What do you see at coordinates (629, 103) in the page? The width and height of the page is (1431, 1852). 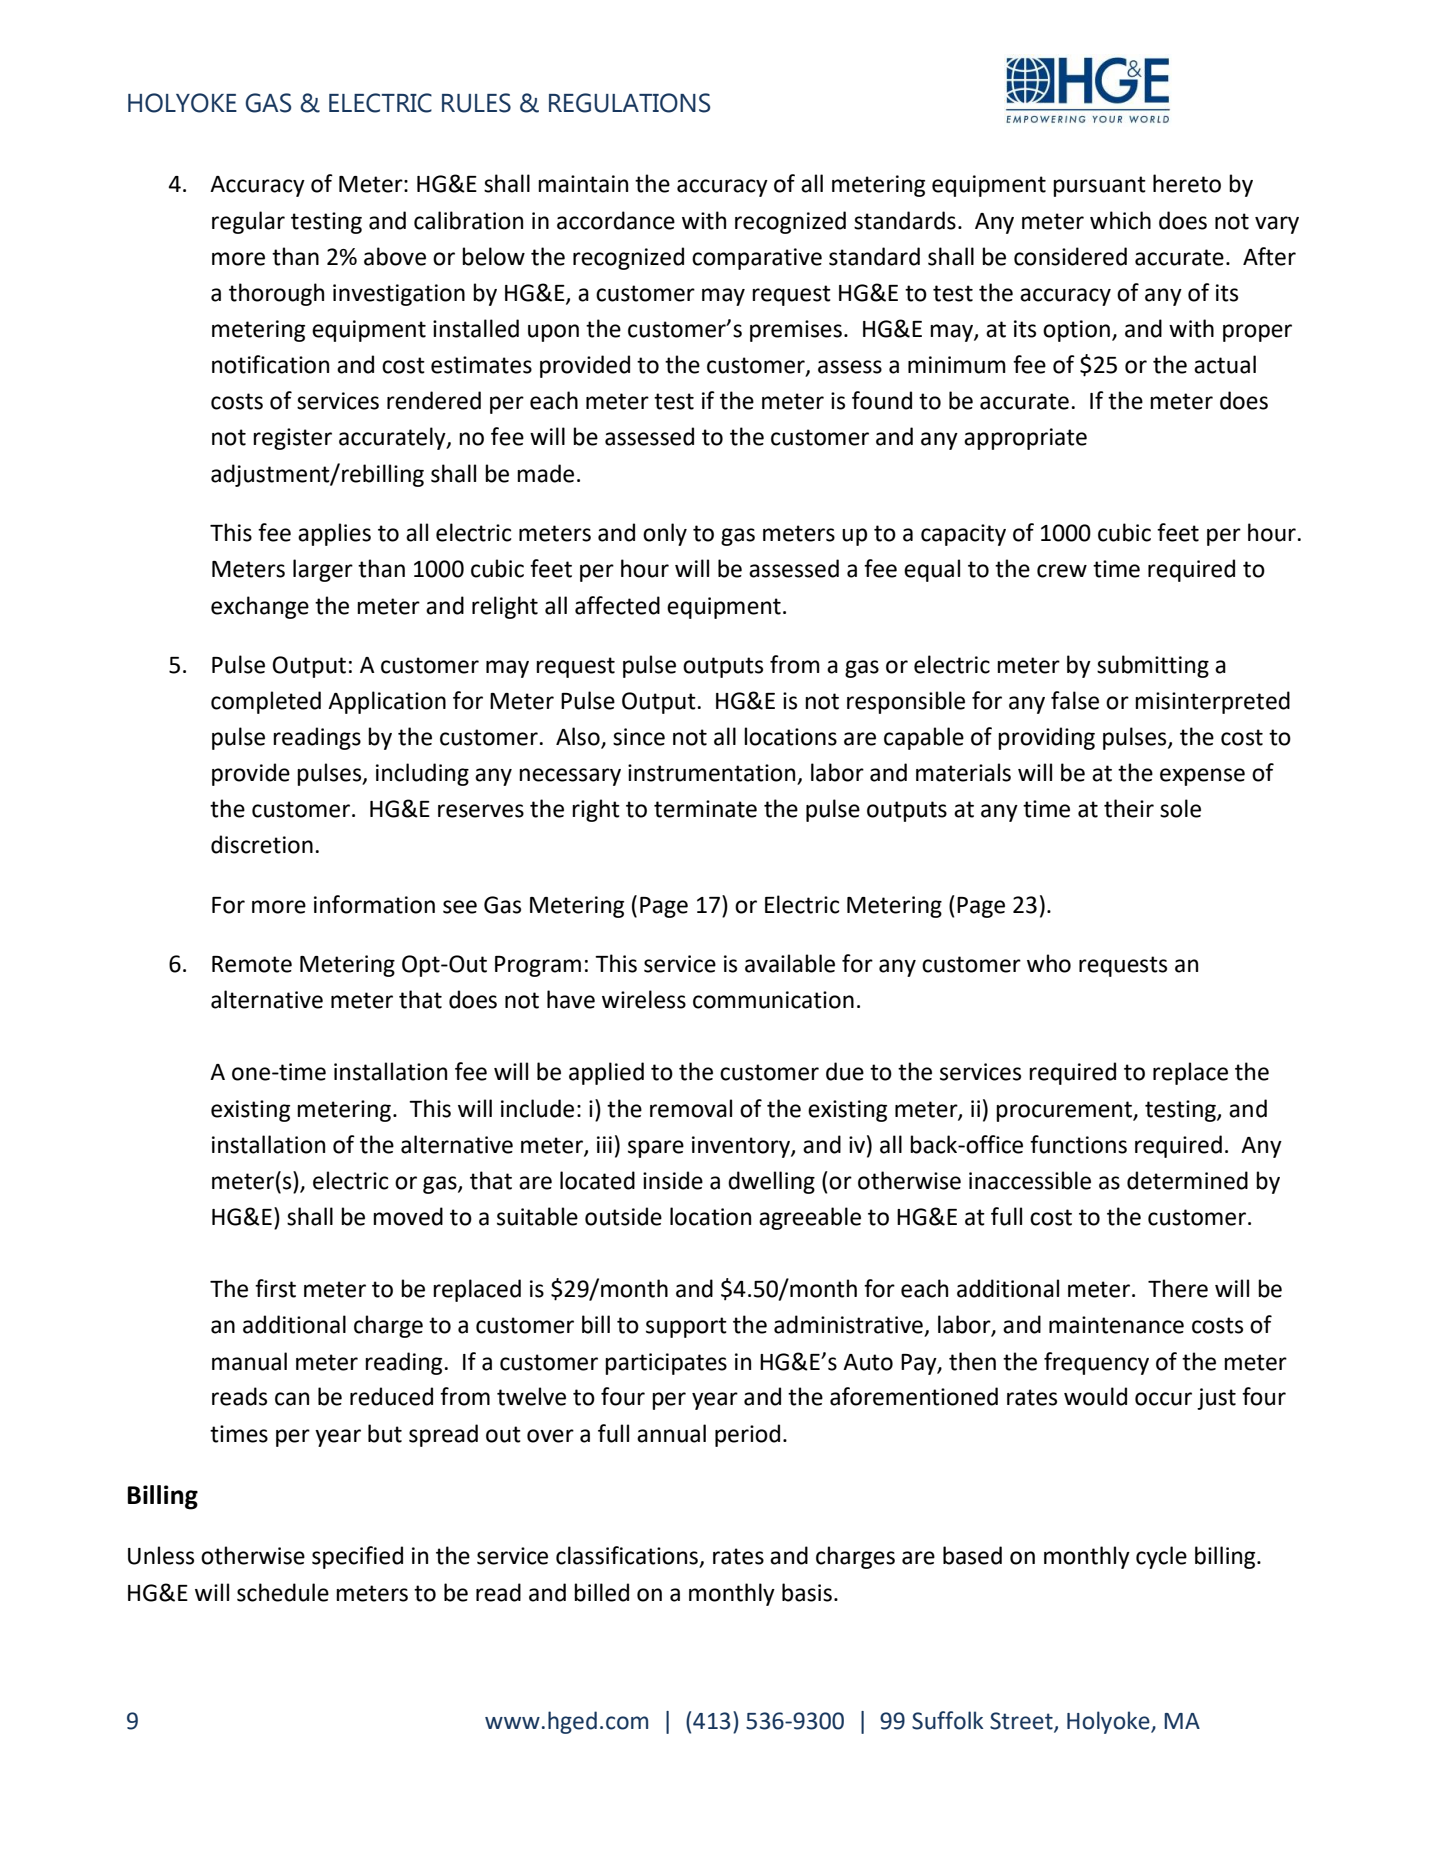 I see `REGULATIONS` at bounding box center [629, 103].
